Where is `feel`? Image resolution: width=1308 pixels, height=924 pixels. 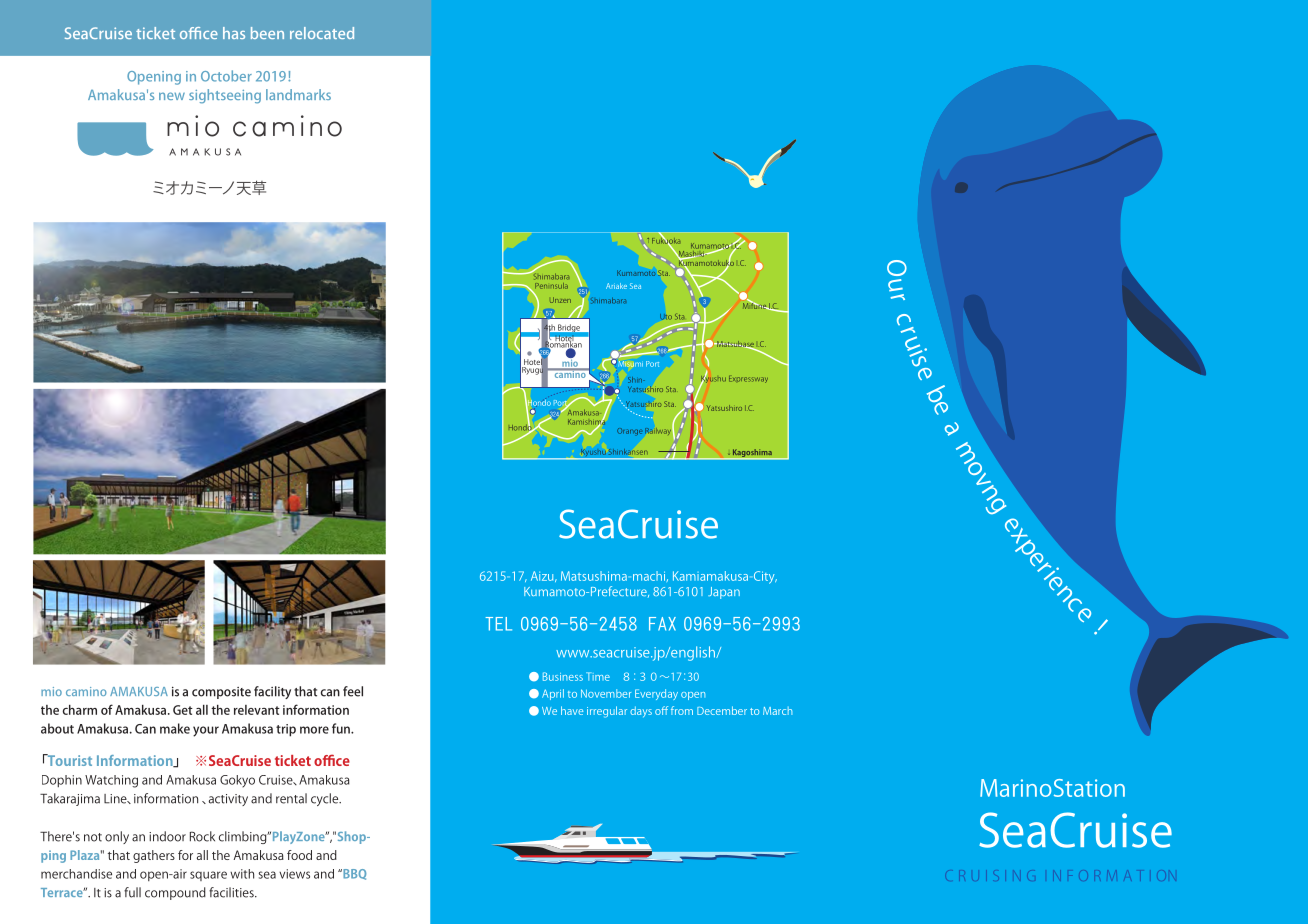
feel is located at coordinates (353, 691).
